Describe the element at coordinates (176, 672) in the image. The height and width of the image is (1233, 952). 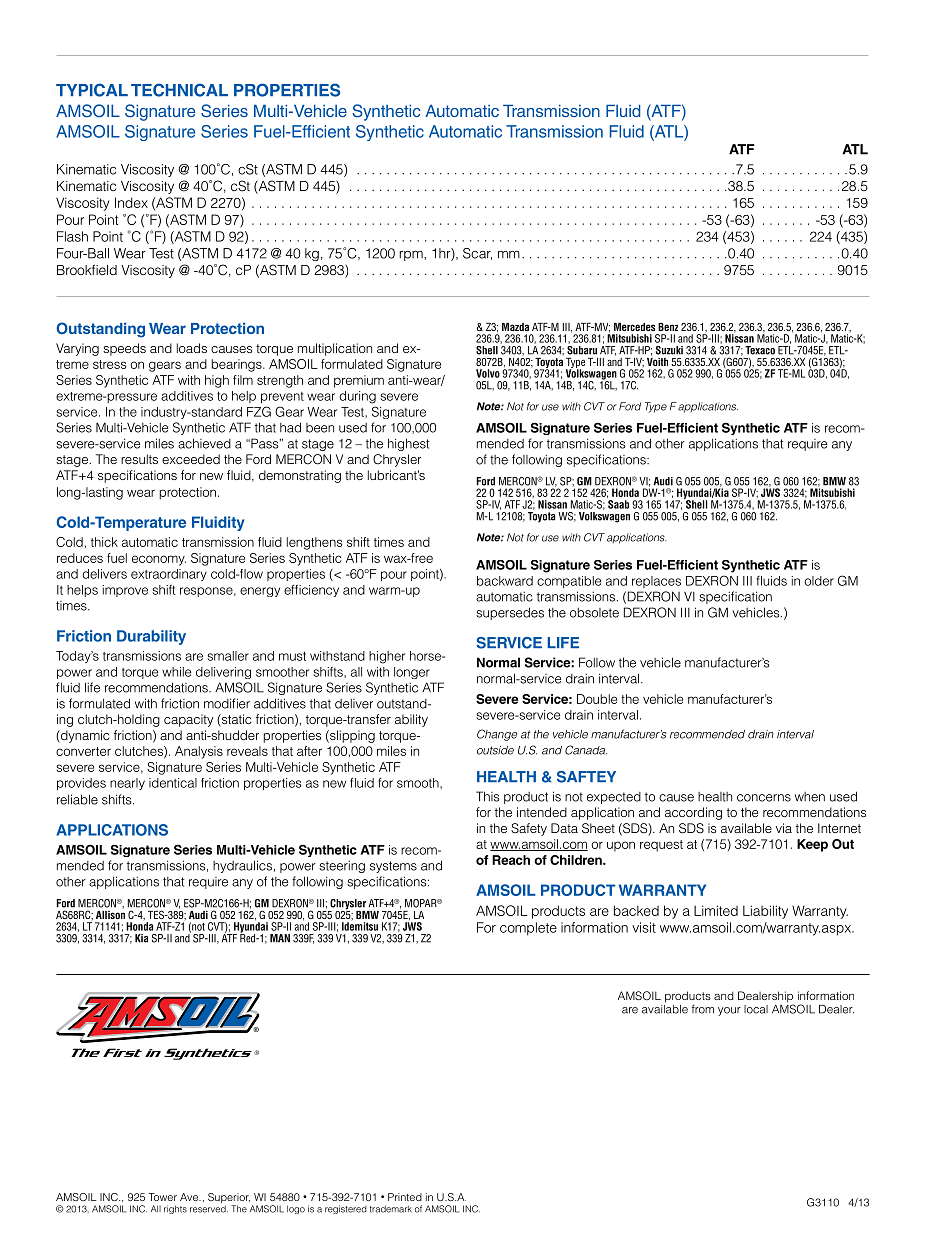
I see `while` at that location.
